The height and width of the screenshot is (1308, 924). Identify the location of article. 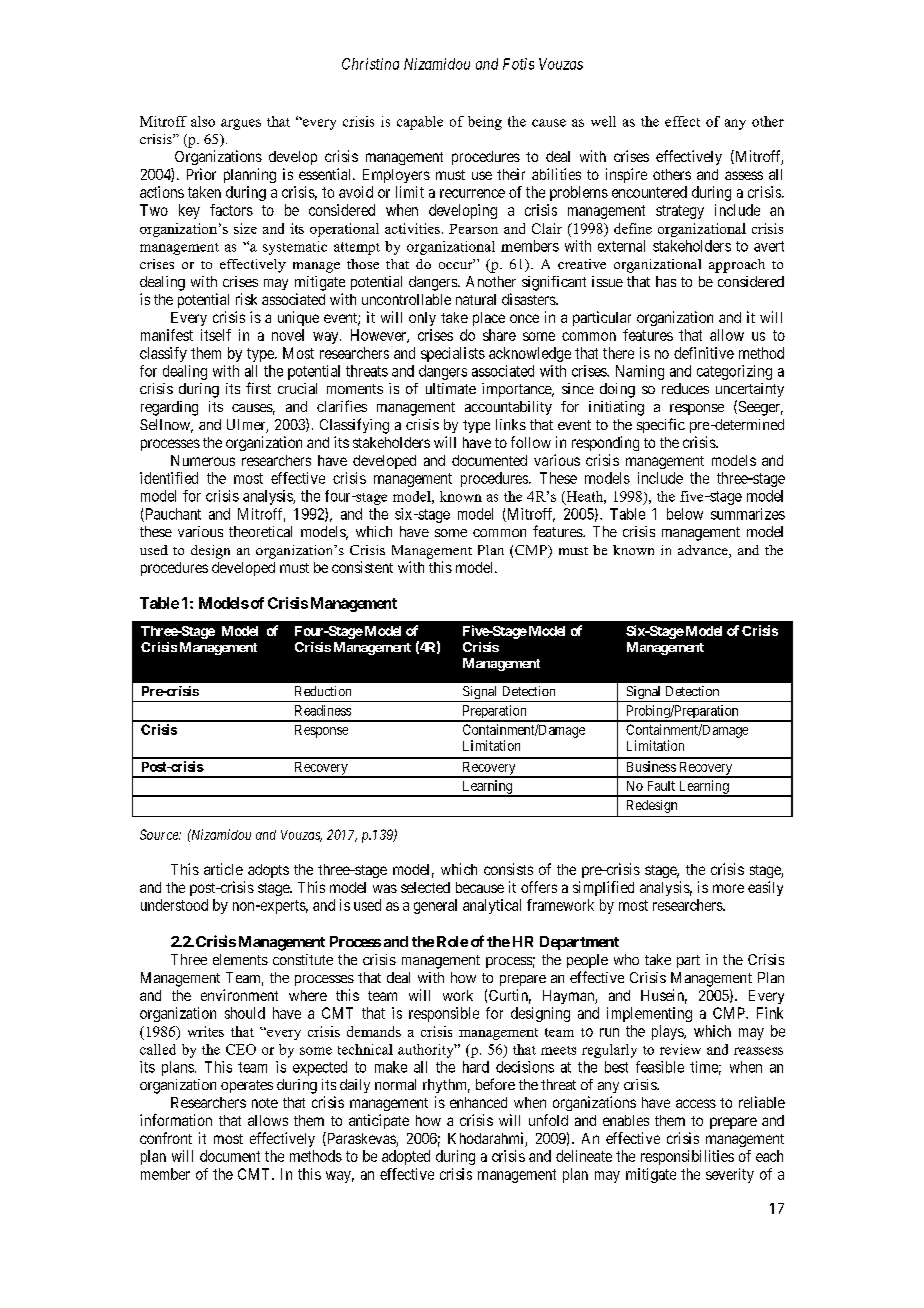
(223, 869).
